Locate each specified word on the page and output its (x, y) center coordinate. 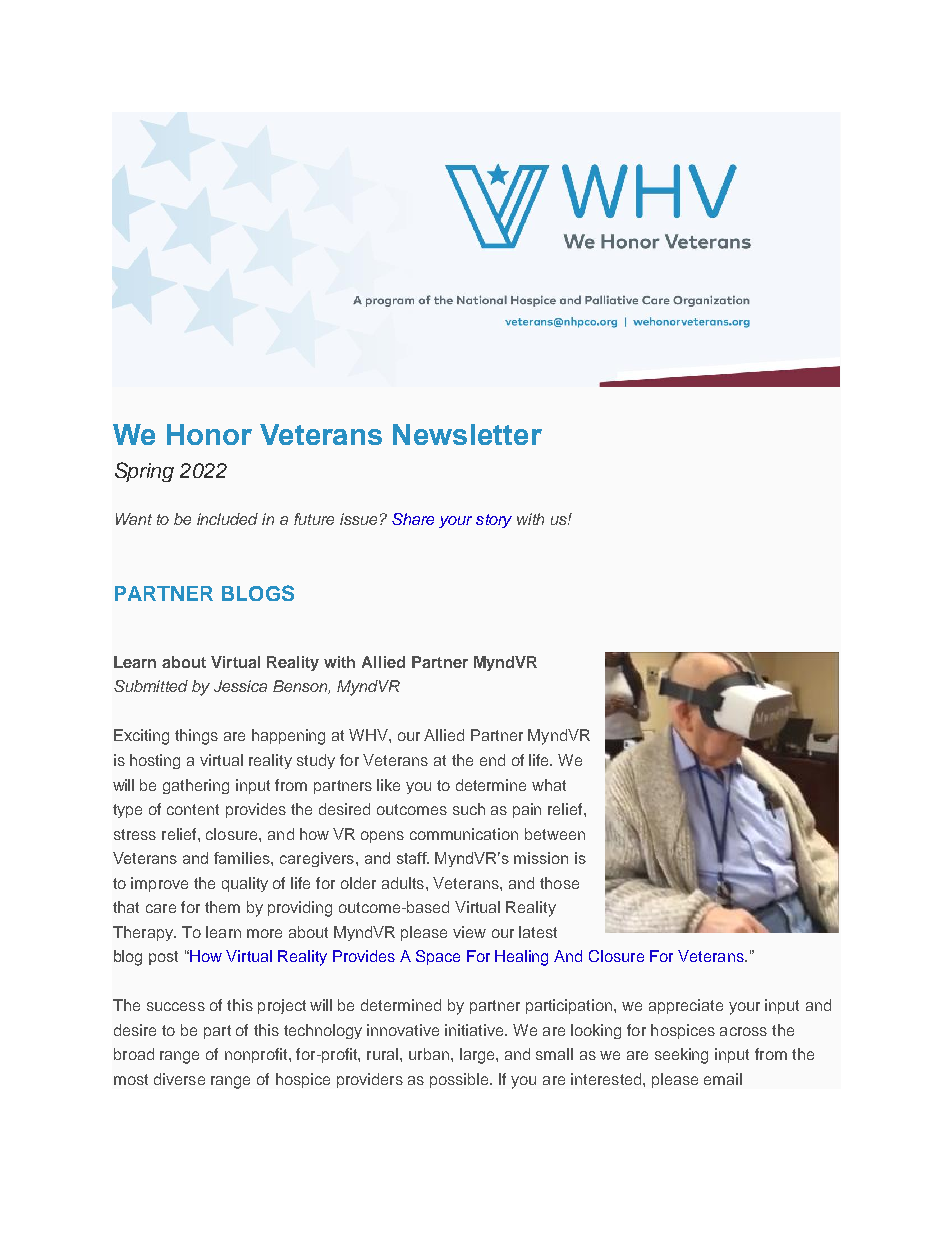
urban (430, 1054)
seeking (681, 1056)
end (492, 760)
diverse (179, 1079)
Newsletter (467, 434)
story (494, 521)
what (549, 785)
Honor (209, 434)
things (196, 737)
